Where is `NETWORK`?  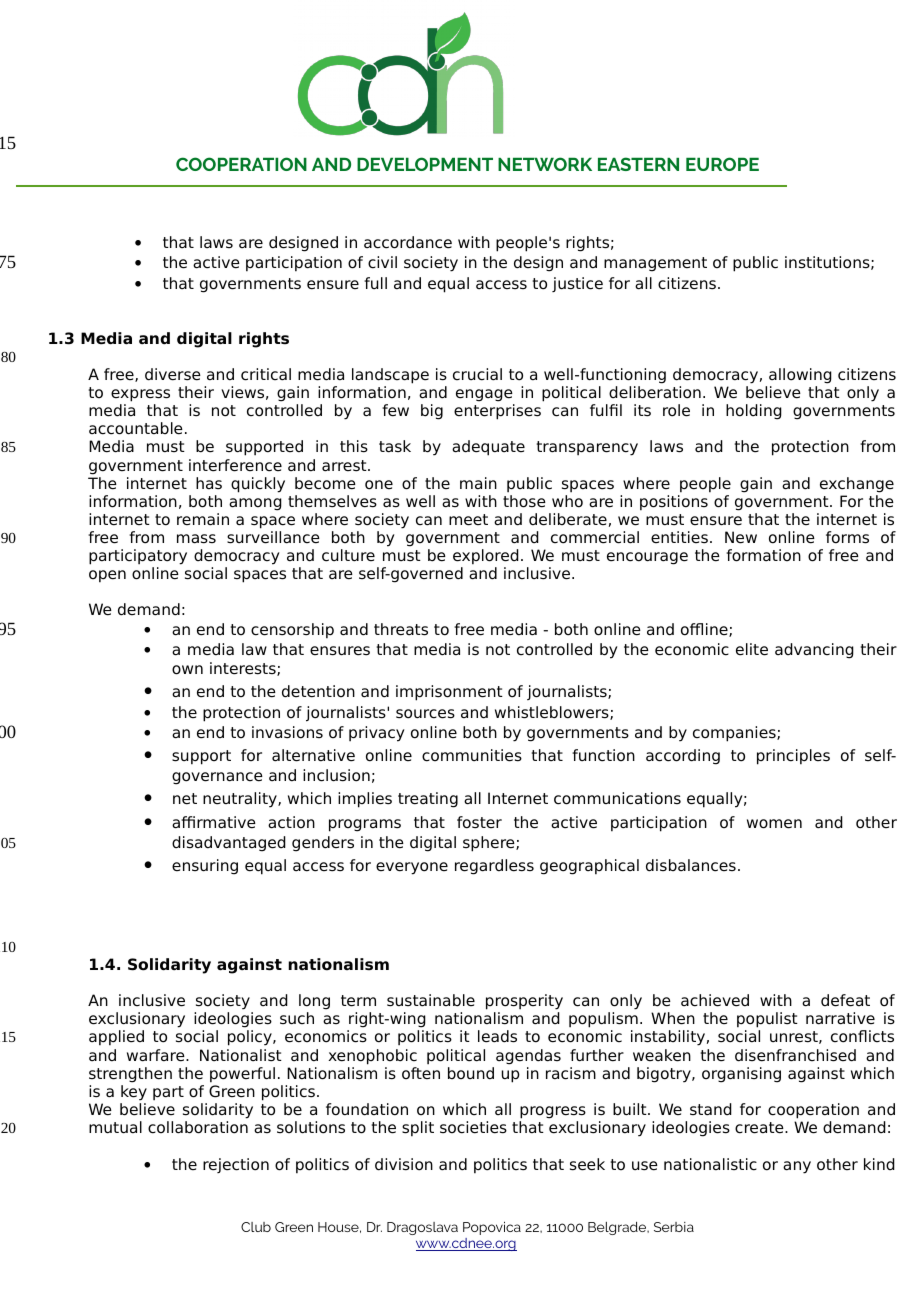
NETWORK is located at coordinates (545, 164).
